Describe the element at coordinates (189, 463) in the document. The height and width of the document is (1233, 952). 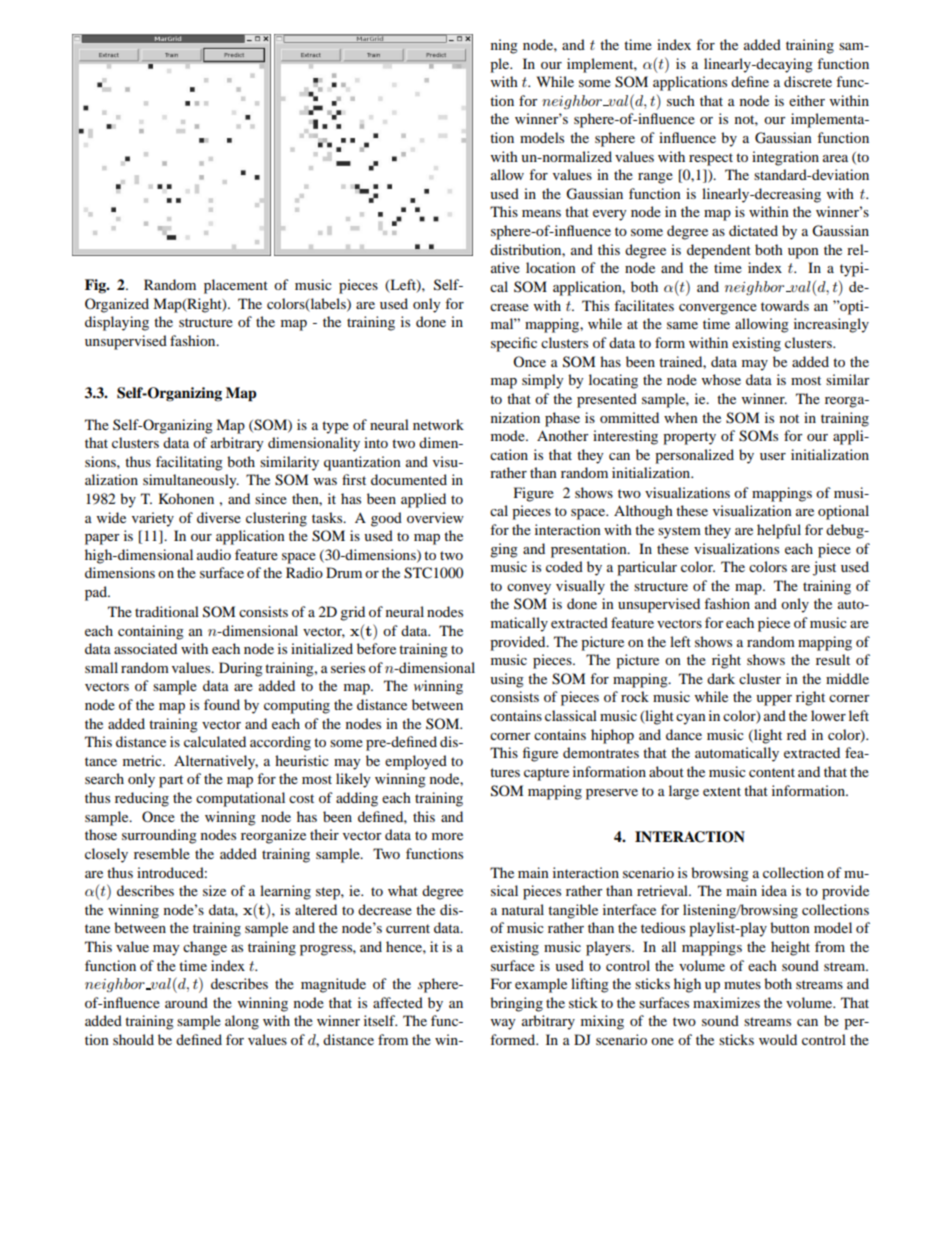
I see `facilitating` at that location.
